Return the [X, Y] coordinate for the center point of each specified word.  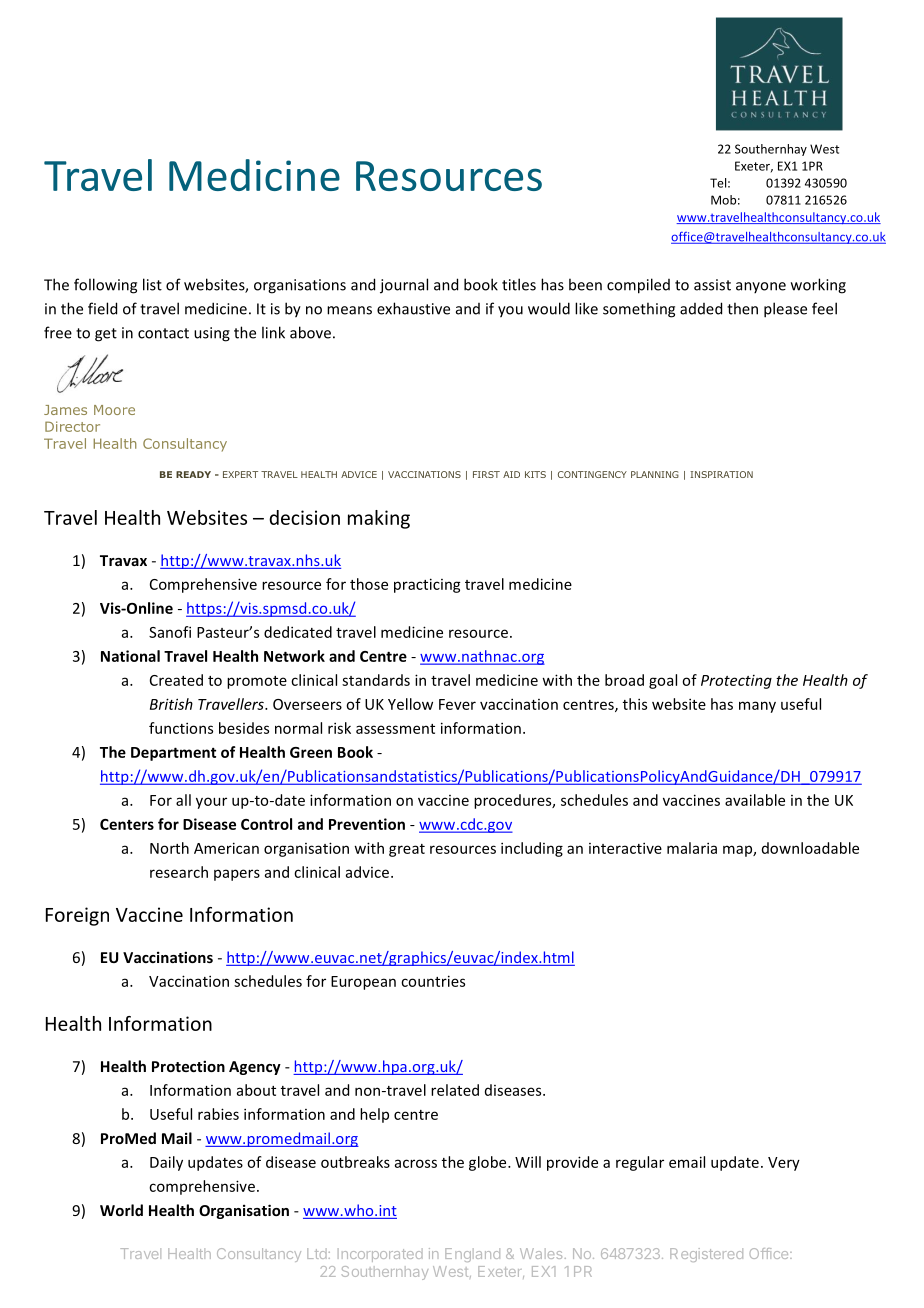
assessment [395, 729]
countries [433, 981]
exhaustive [413, 308]
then [742, 308]
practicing [427, 585]
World [121, 1210]
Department [173, 754]
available [755, 800]
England [472, 1255]
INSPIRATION [721, 474]
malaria [692, 848]
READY [193, 474]
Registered [706, 1255]
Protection [188, 1066]
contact [163, 333]
